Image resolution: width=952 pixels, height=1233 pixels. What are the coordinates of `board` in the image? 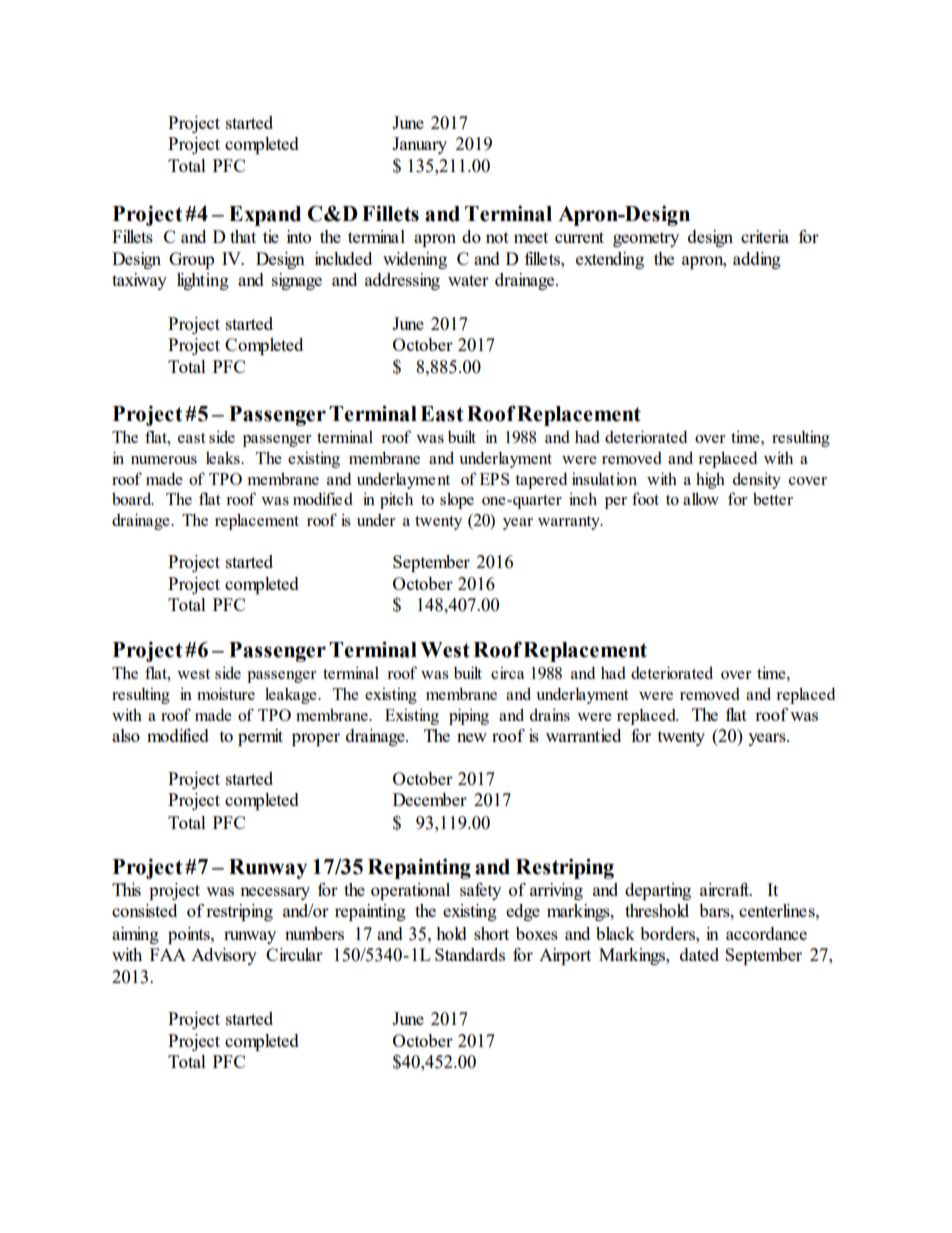 It's located at (133, 498).
